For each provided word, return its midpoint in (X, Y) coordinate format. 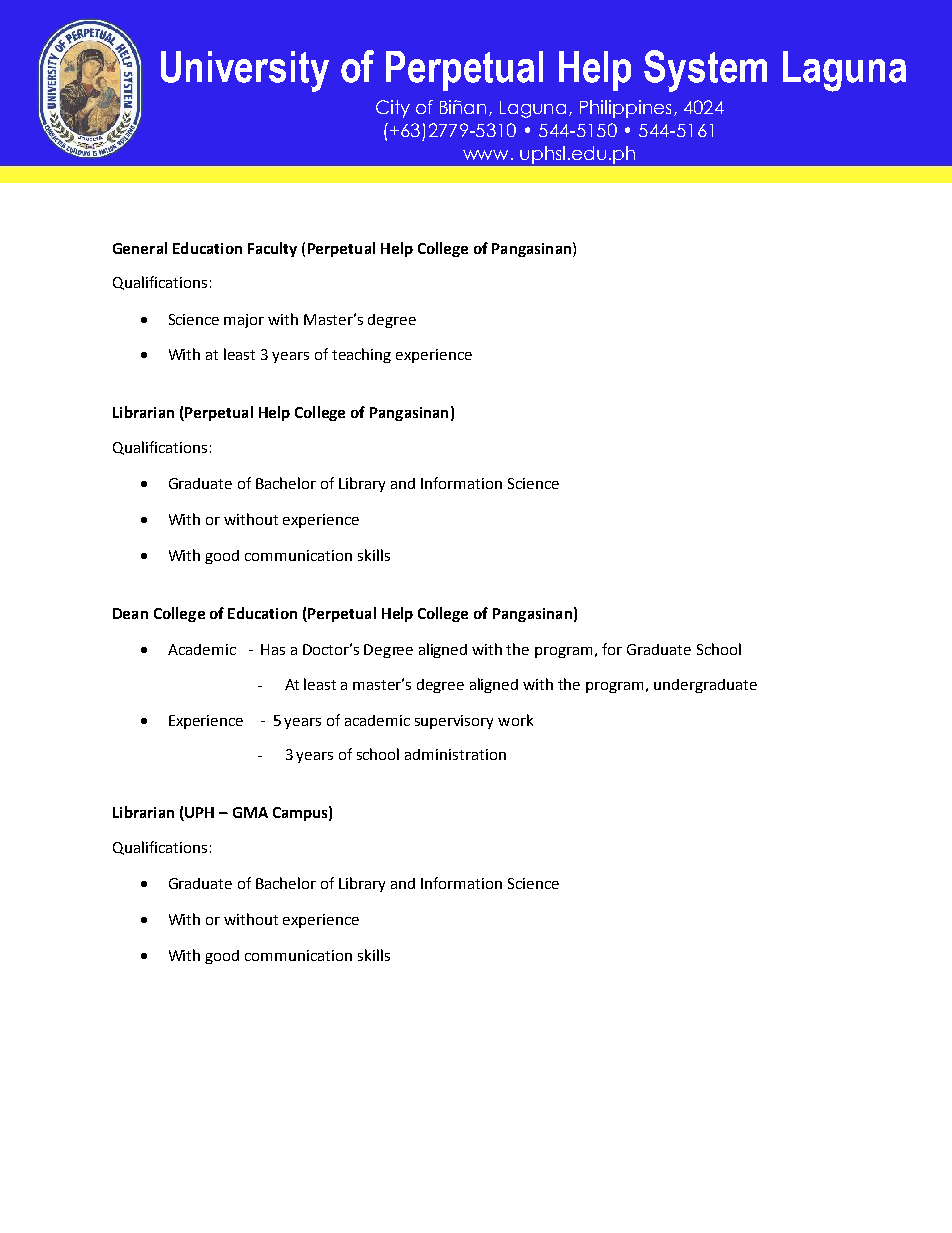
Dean (130, 613)
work (515, 720)
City (393, 109)
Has (273, 649)
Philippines (625, 109)
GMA (250, 812)
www (487, 155)
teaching (361, 355)
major (244, 321)
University (245, 71)
